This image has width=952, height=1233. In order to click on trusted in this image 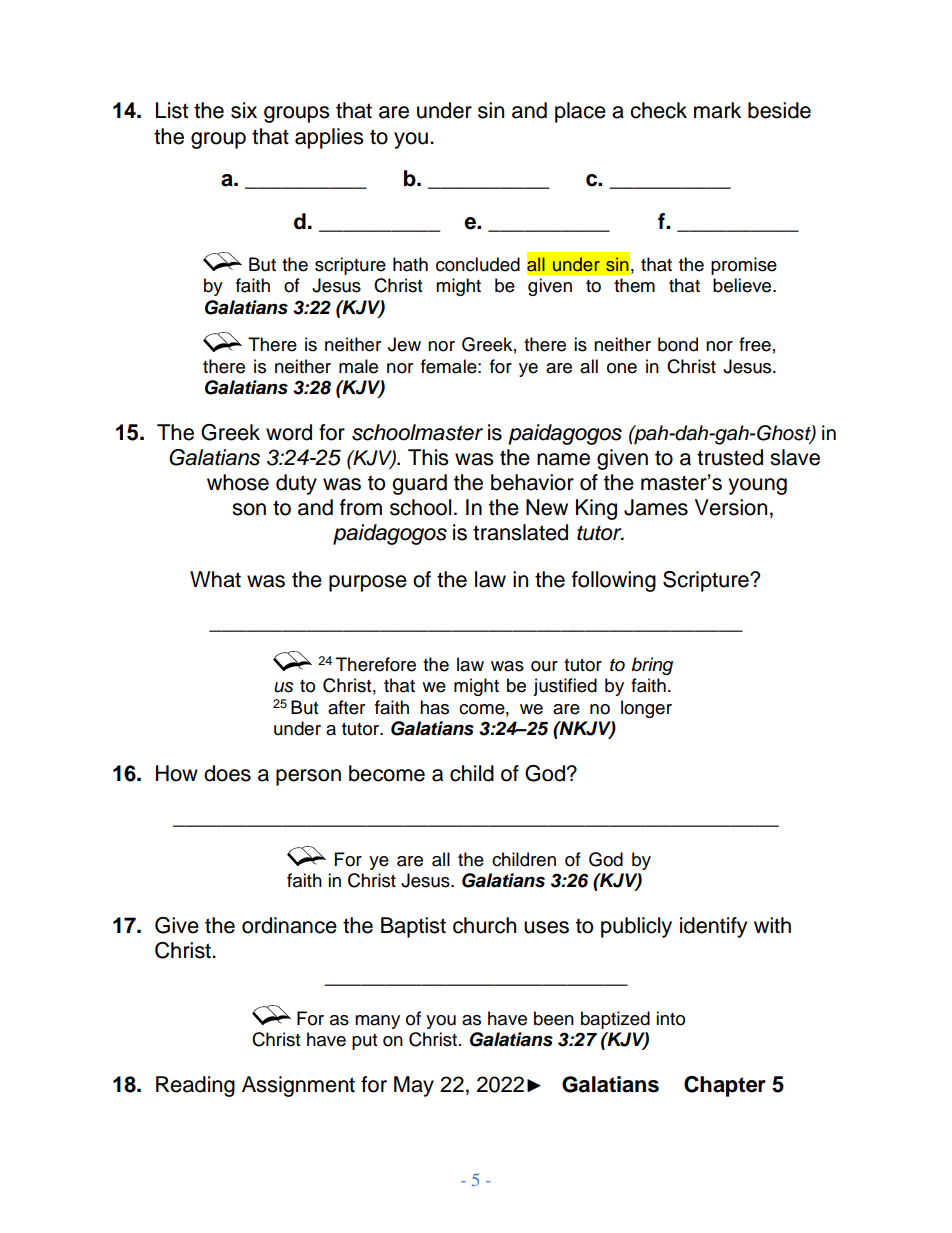, I will do `click(730, 457)`.
